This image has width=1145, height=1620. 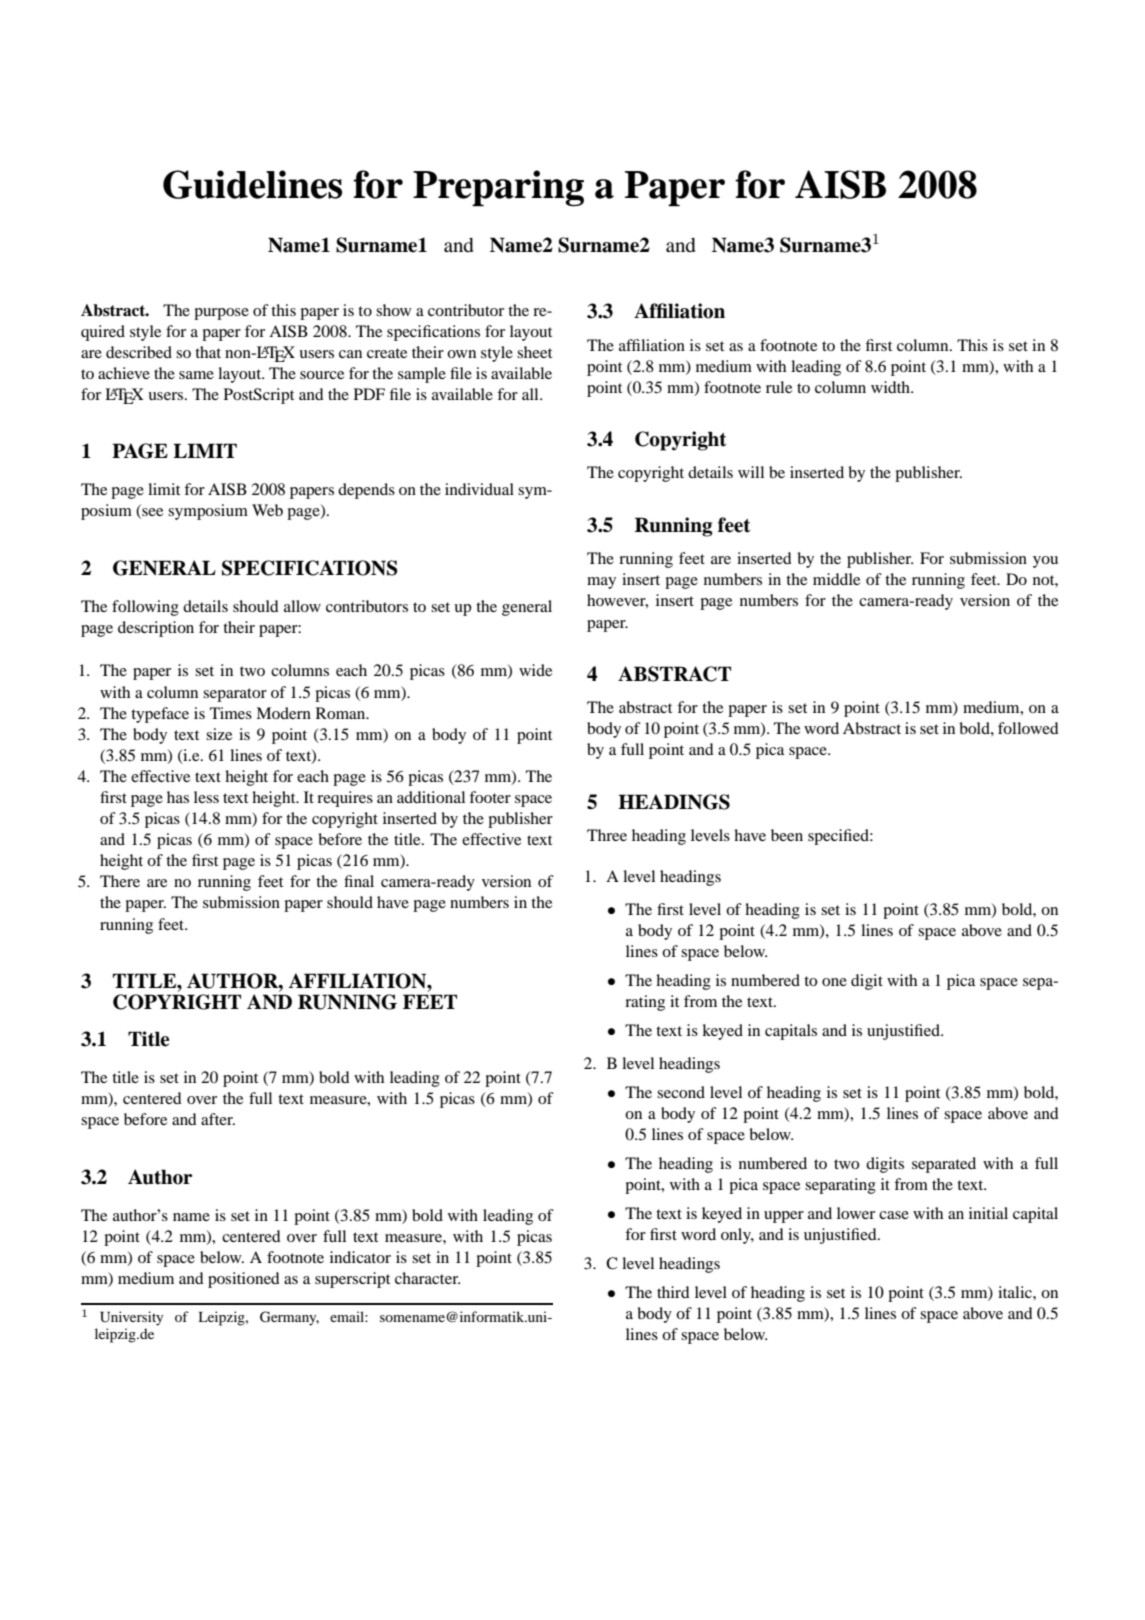 I want to click on italic, so click(x=1016, y=1292).
